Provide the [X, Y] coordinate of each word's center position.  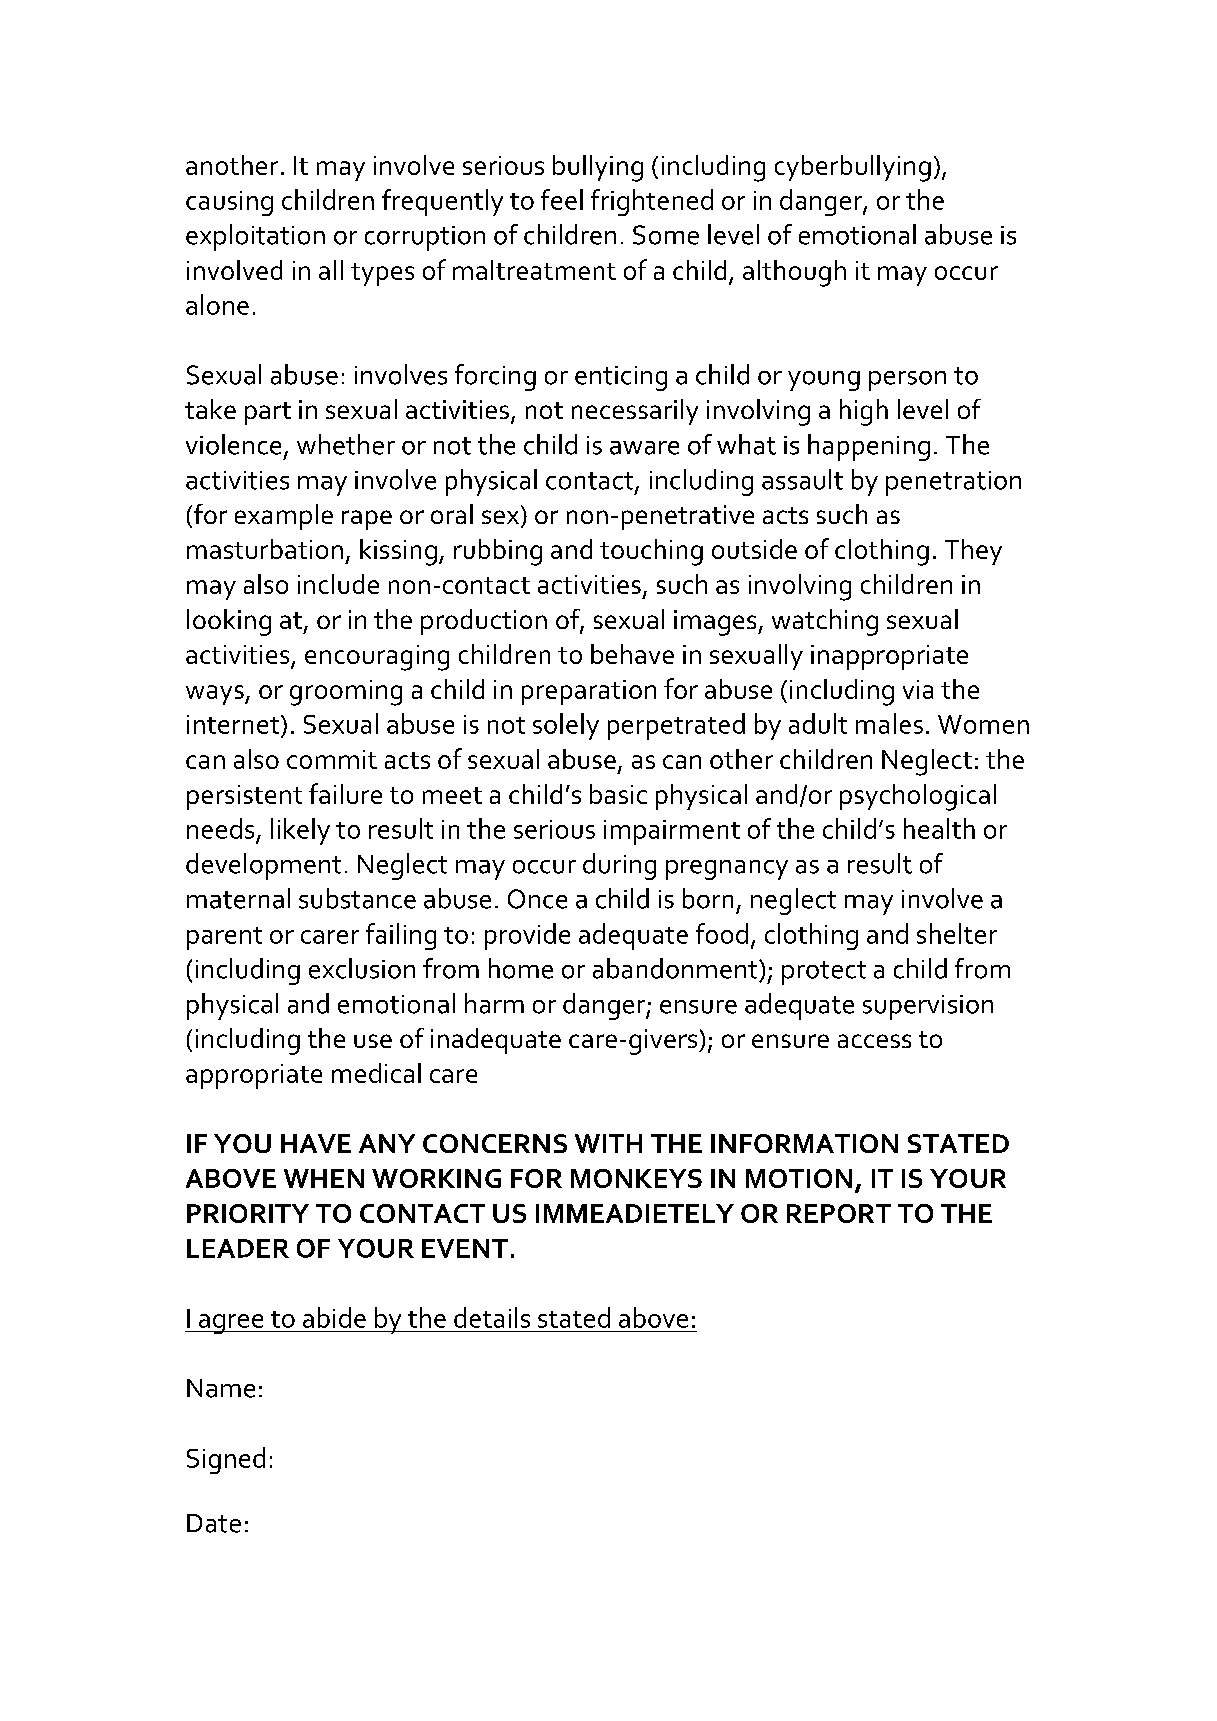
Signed [226, 1460]
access [874, 1041]
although [794, 273]
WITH [608, 1143]
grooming [346, 693]
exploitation [255, 237]
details [492, 1317]
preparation [589, 692]
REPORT [839, 1213]
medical [376, 1073]
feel [562, 199]
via [918, 689]
